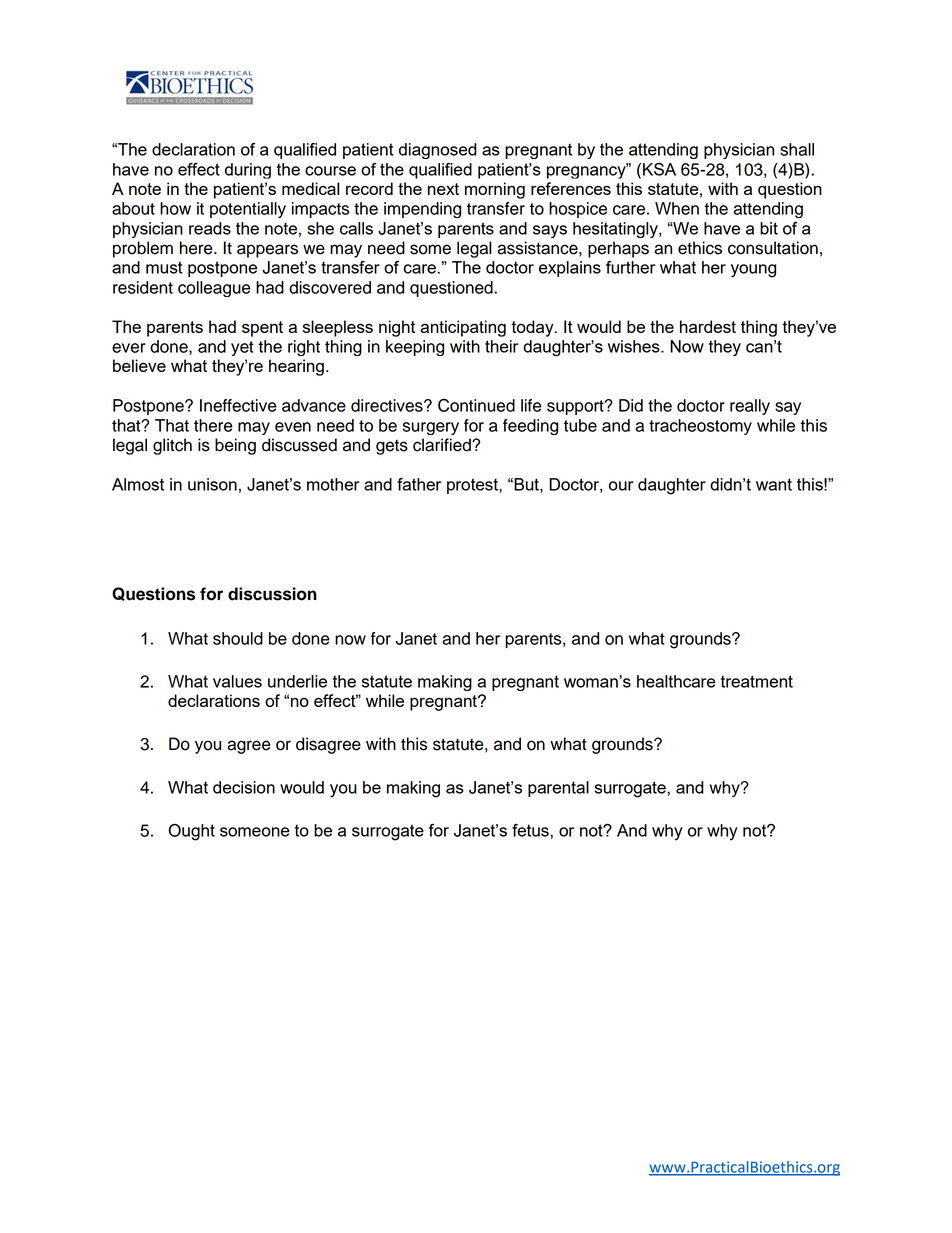  What do you see at coordinates (558, 789) in the document?
I see `parental` at bounding box center [558, 789].
